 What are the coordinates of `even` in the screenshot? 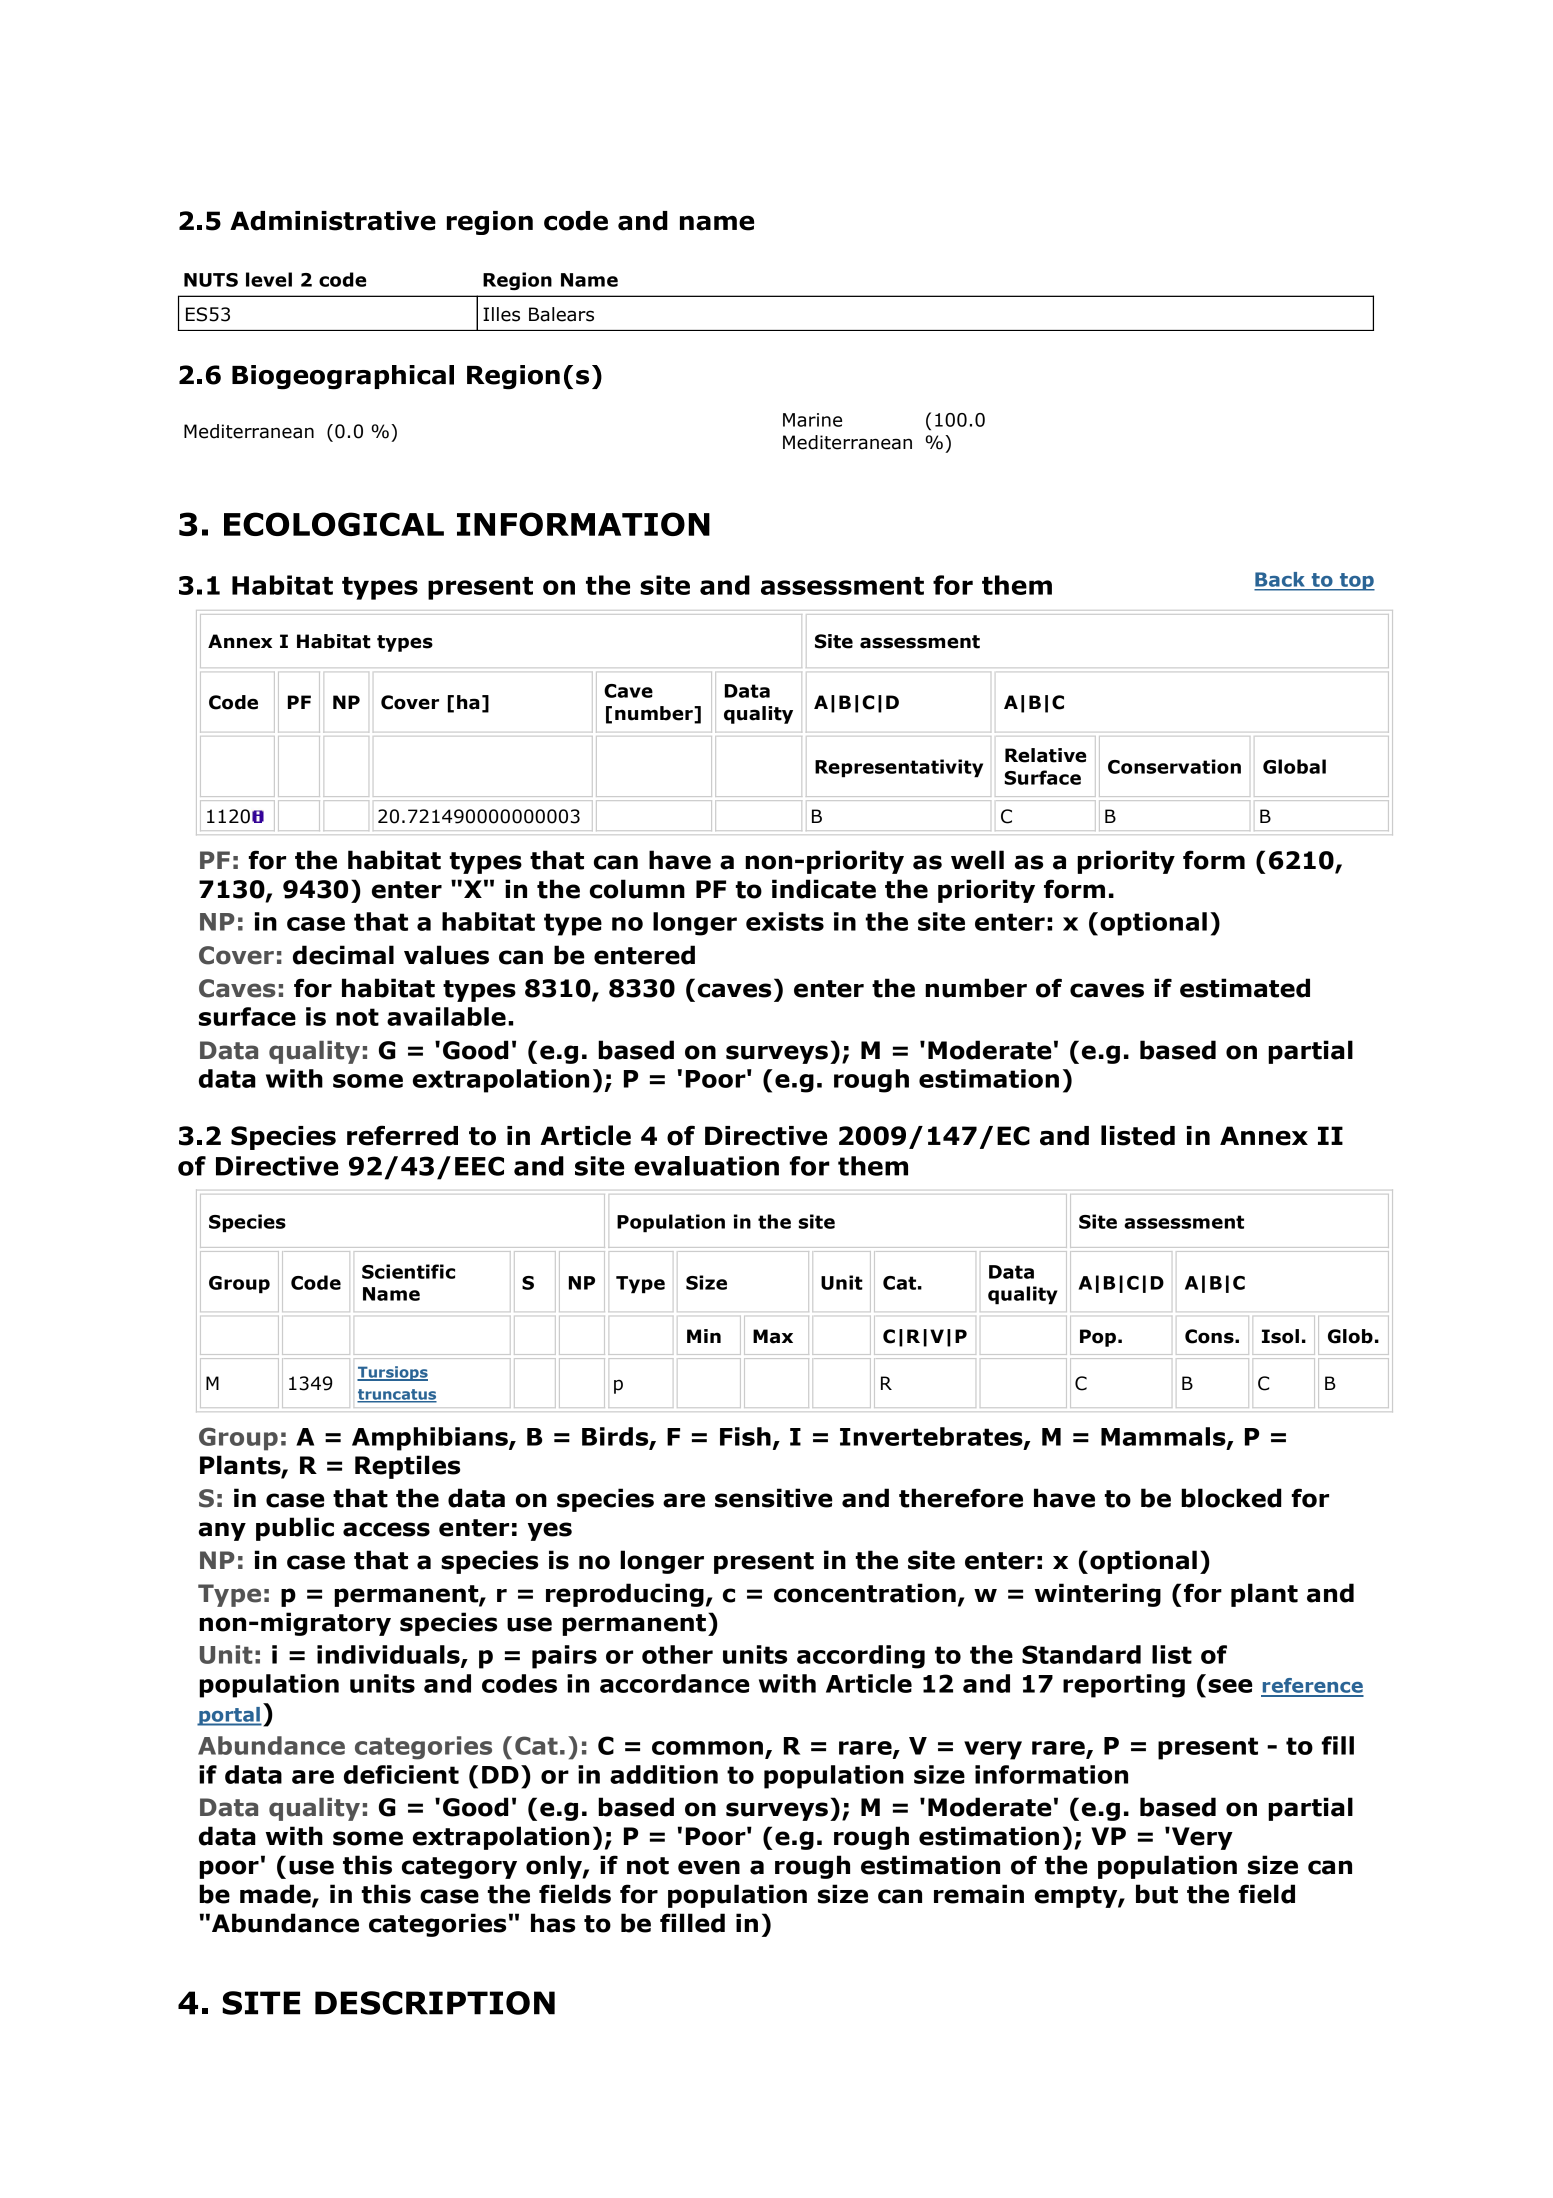 It's located at (709, 1867).
